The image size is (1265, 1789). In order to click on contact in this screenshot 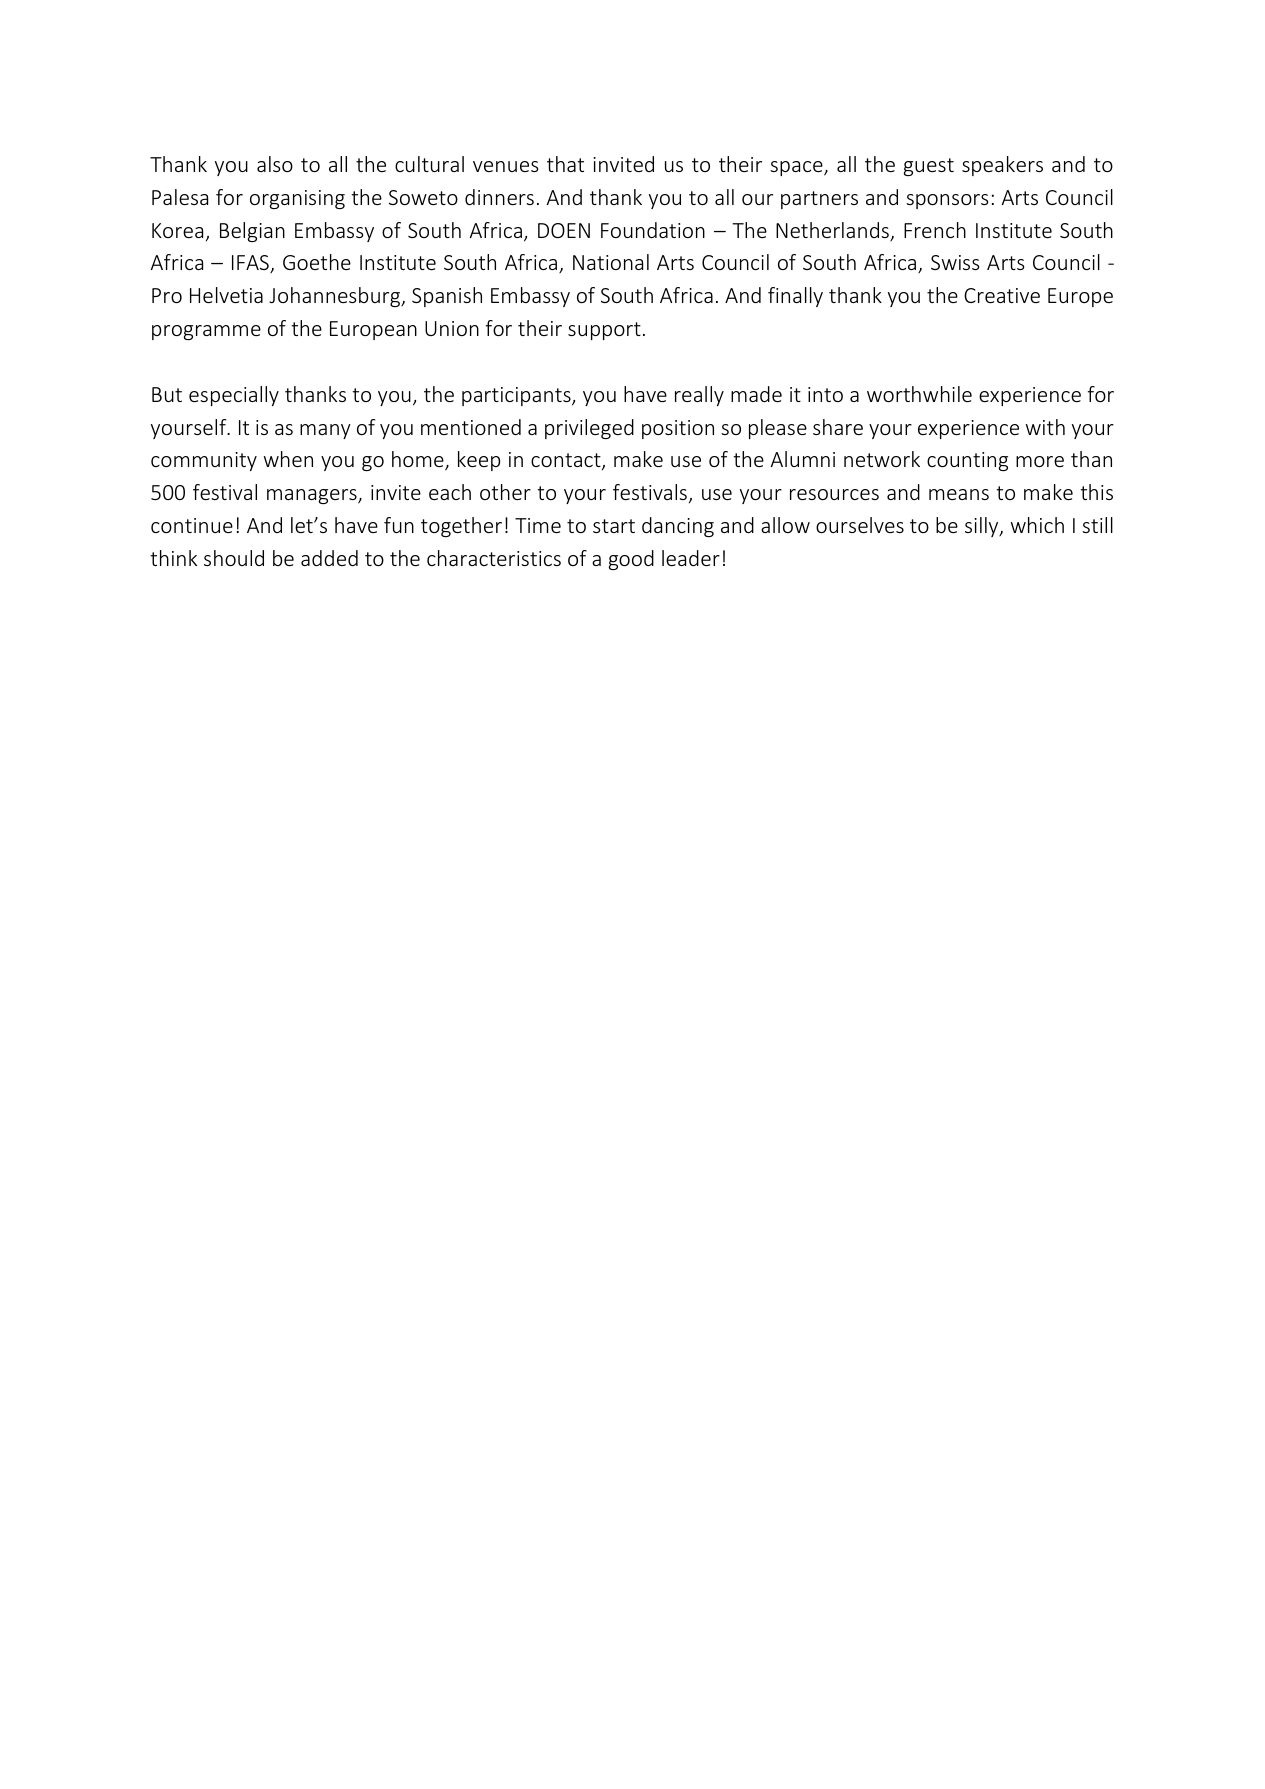, I will do `click(567, 461)`.
